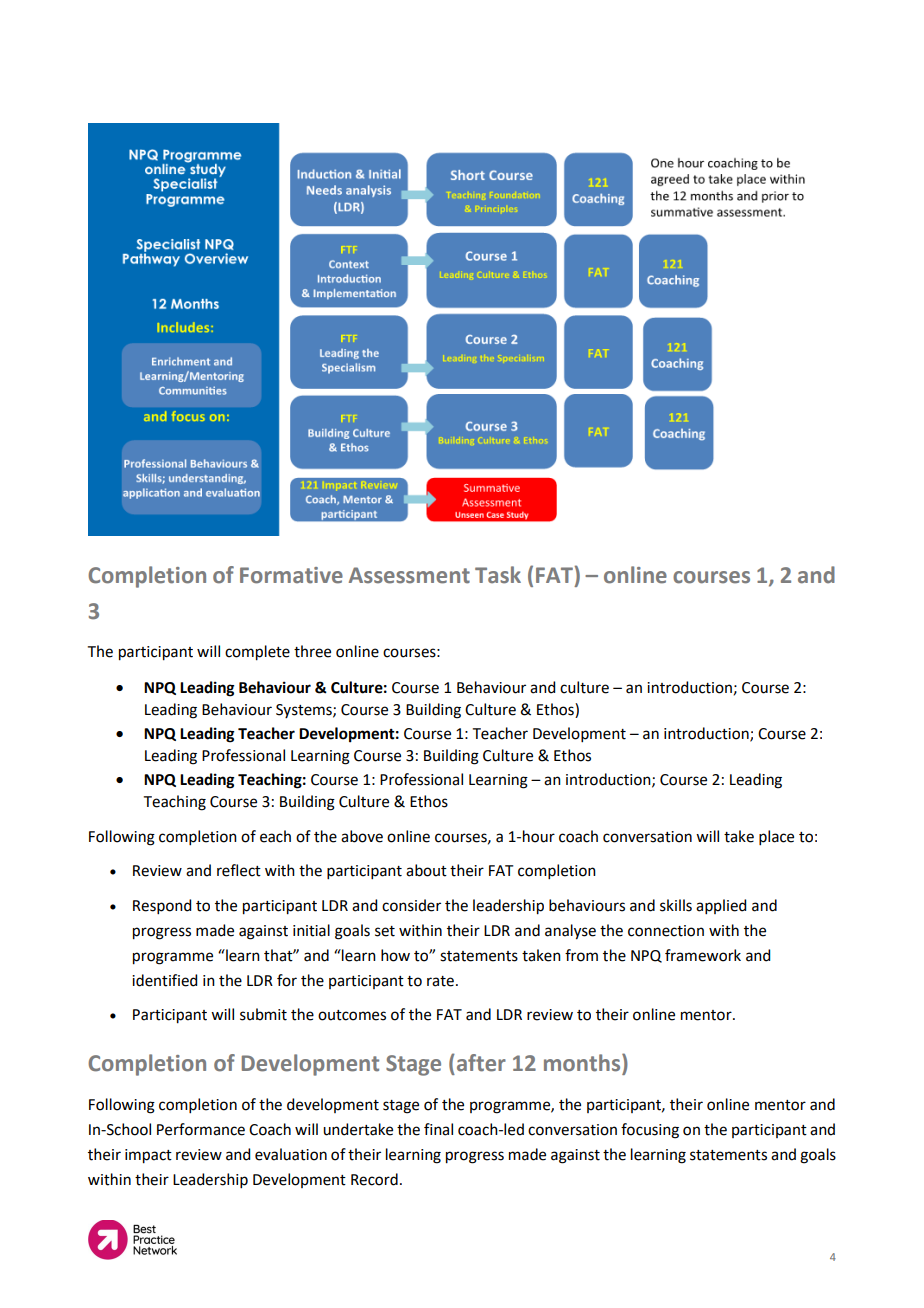  I want to click on Task, so click(498, 575).
